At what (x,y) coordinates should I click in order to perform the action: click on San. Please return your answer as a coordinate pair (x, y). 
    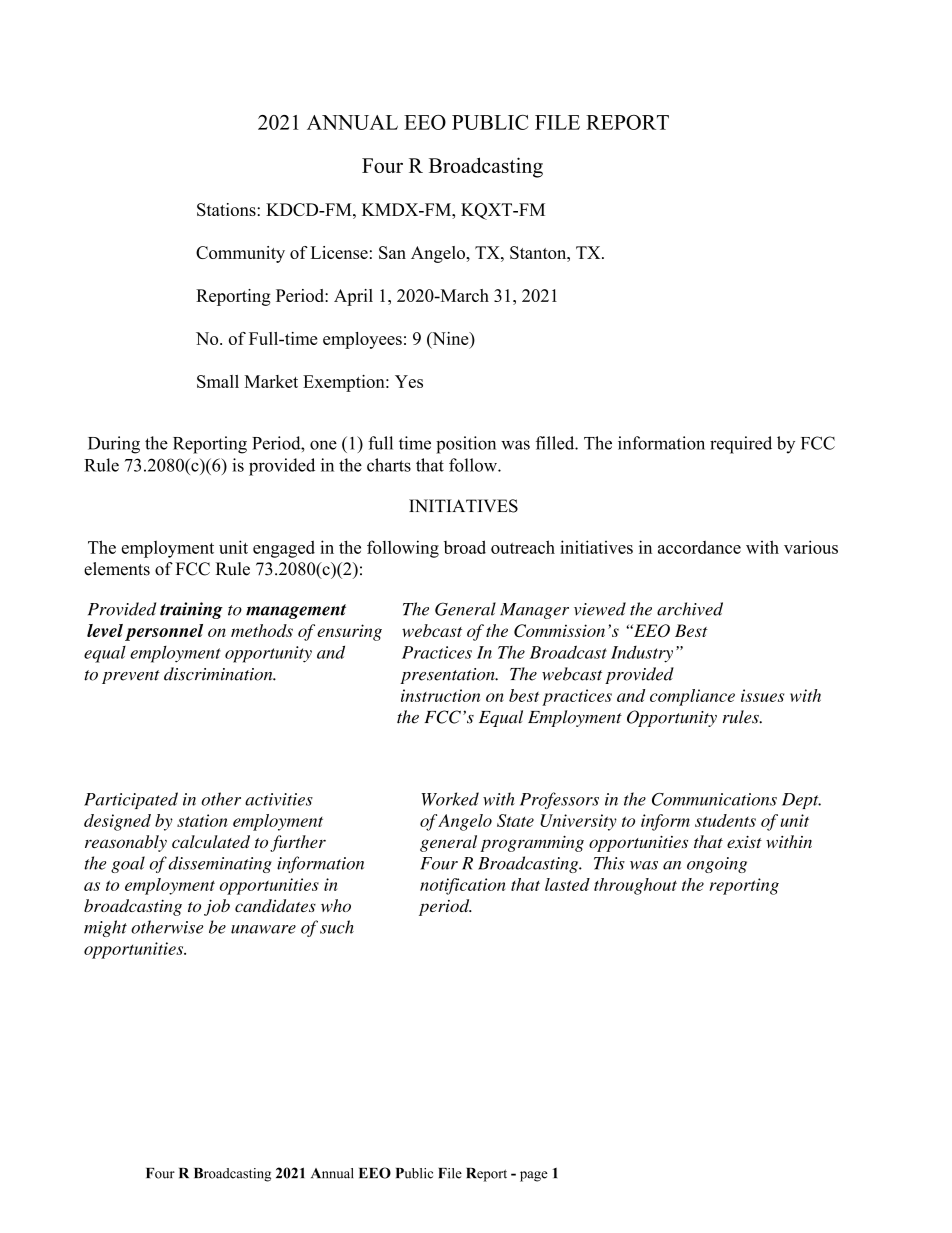
    Looking at the image, I should click on (392, 252).
